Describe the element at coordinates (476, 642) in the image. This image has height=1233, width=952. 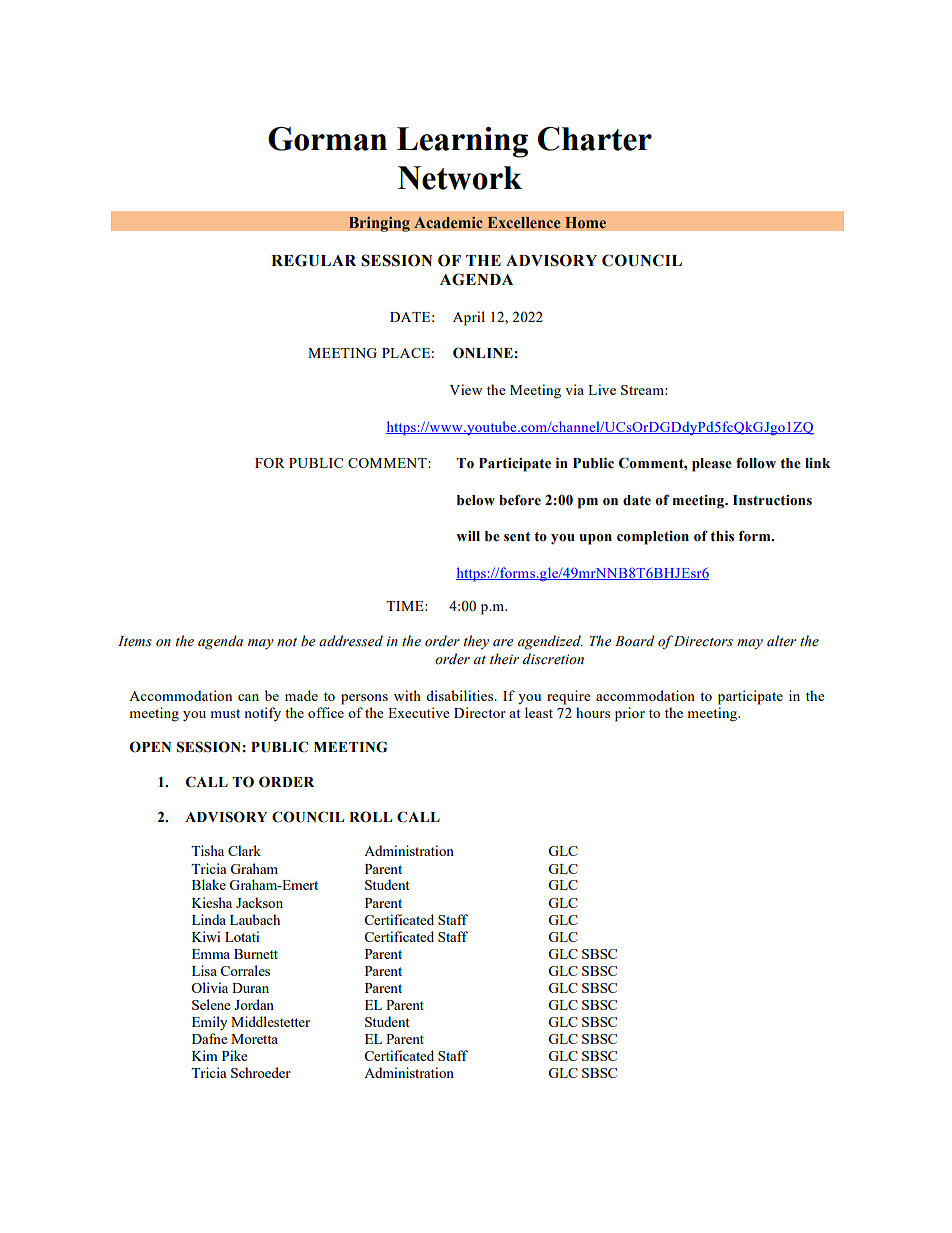
I see `they` at that location.
